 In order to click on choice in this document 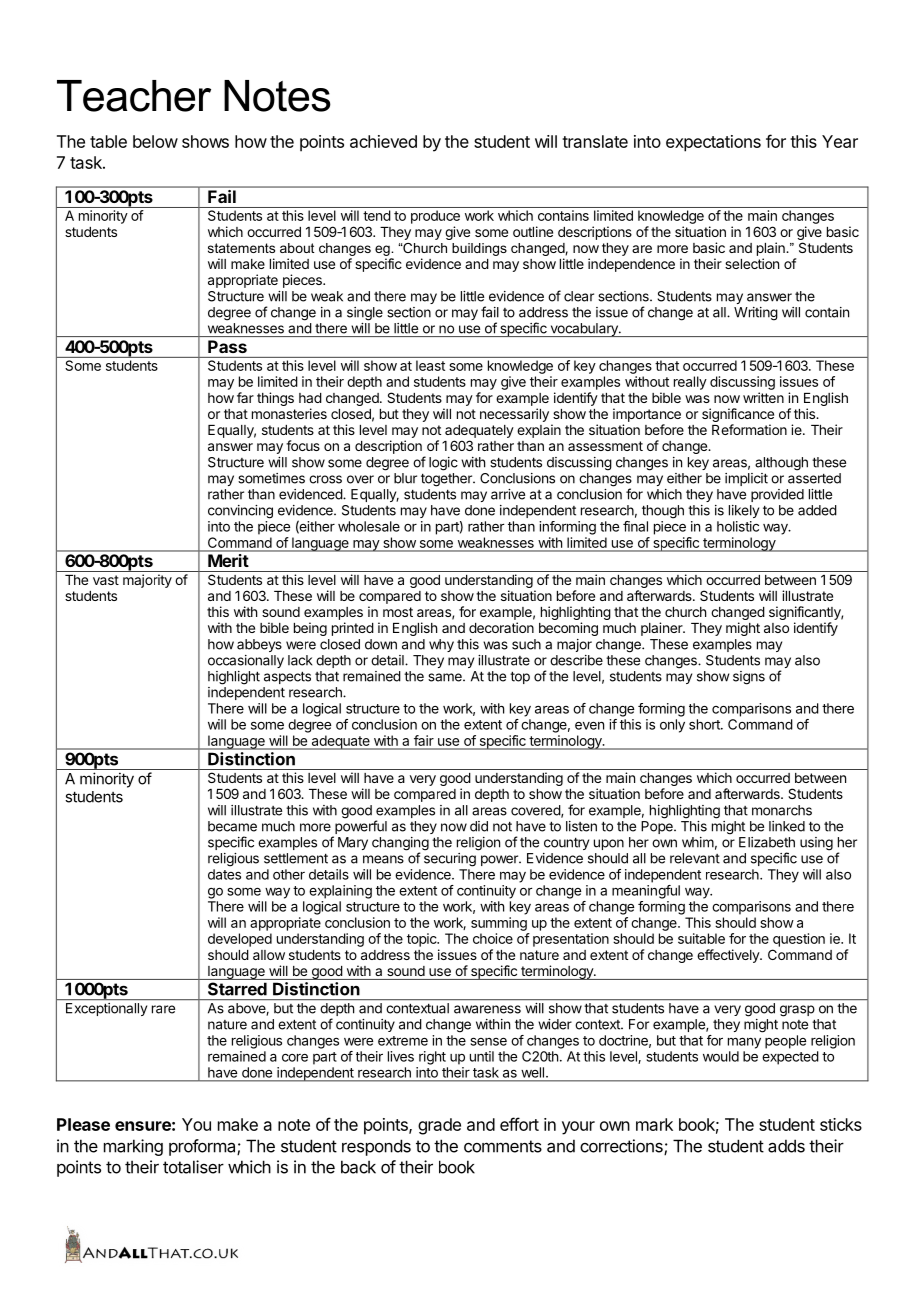, I will do `click(493, 938)`.
